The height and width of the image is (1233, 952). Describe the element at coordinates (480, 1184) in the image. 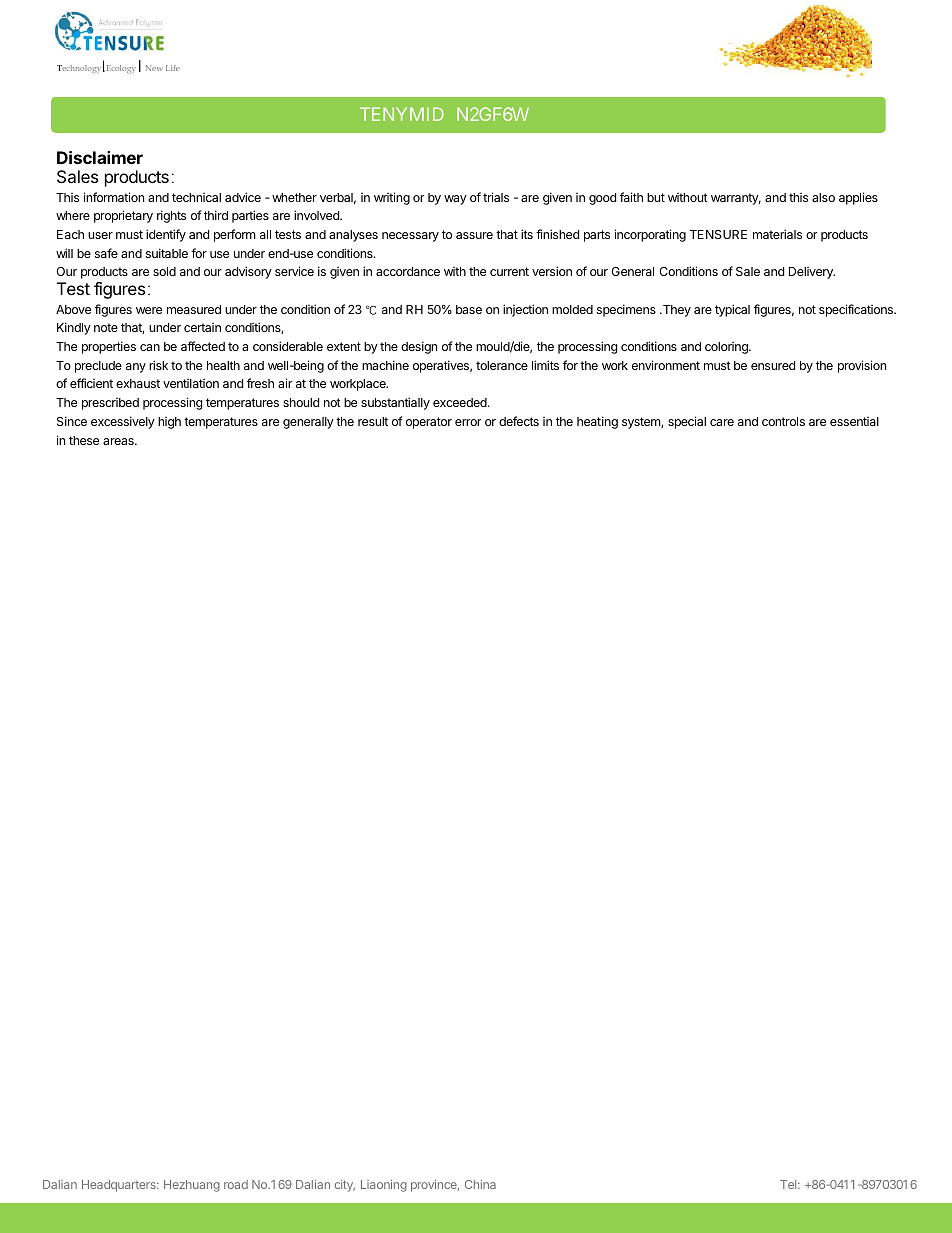

I see `China` at that location.
